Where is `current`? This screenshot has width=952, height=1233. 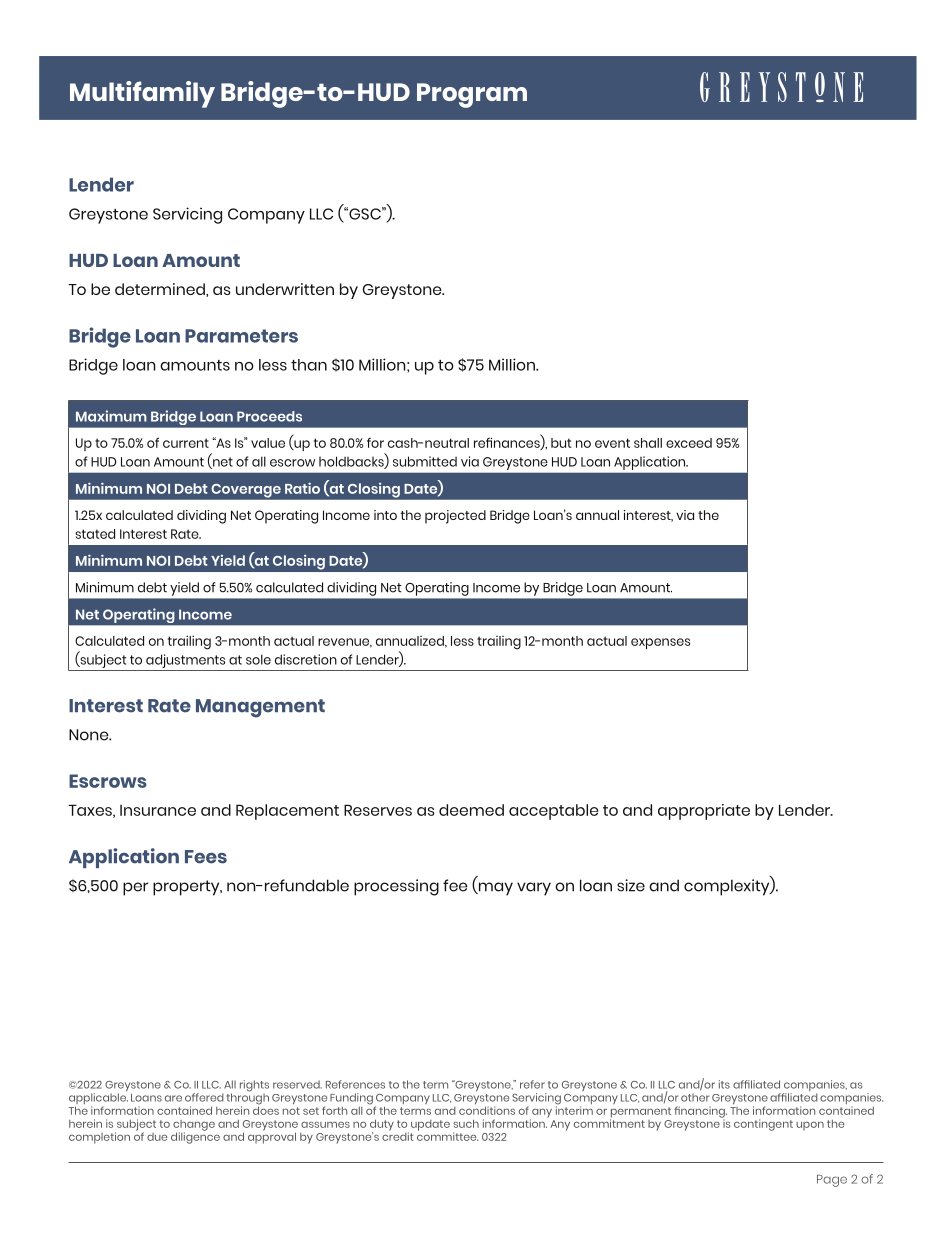
current is located at coordinates (186, 443).
